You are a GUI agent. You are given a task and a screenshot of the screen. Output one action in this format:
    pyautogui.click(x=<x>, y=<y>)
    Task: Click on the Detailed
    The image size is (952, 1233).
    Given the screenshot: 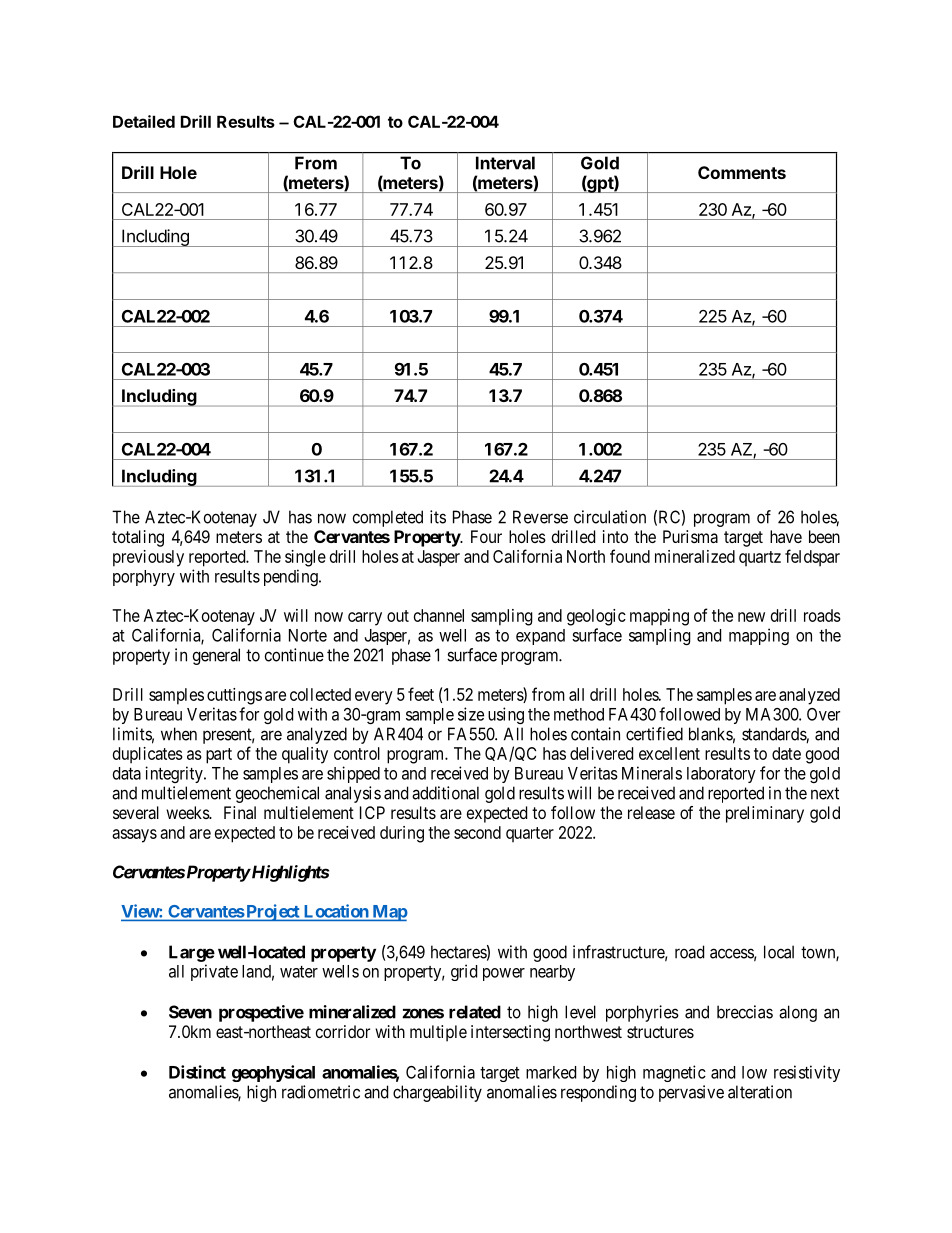 What is the action you would take?
    pyautogui.click(x=144, y=121)
